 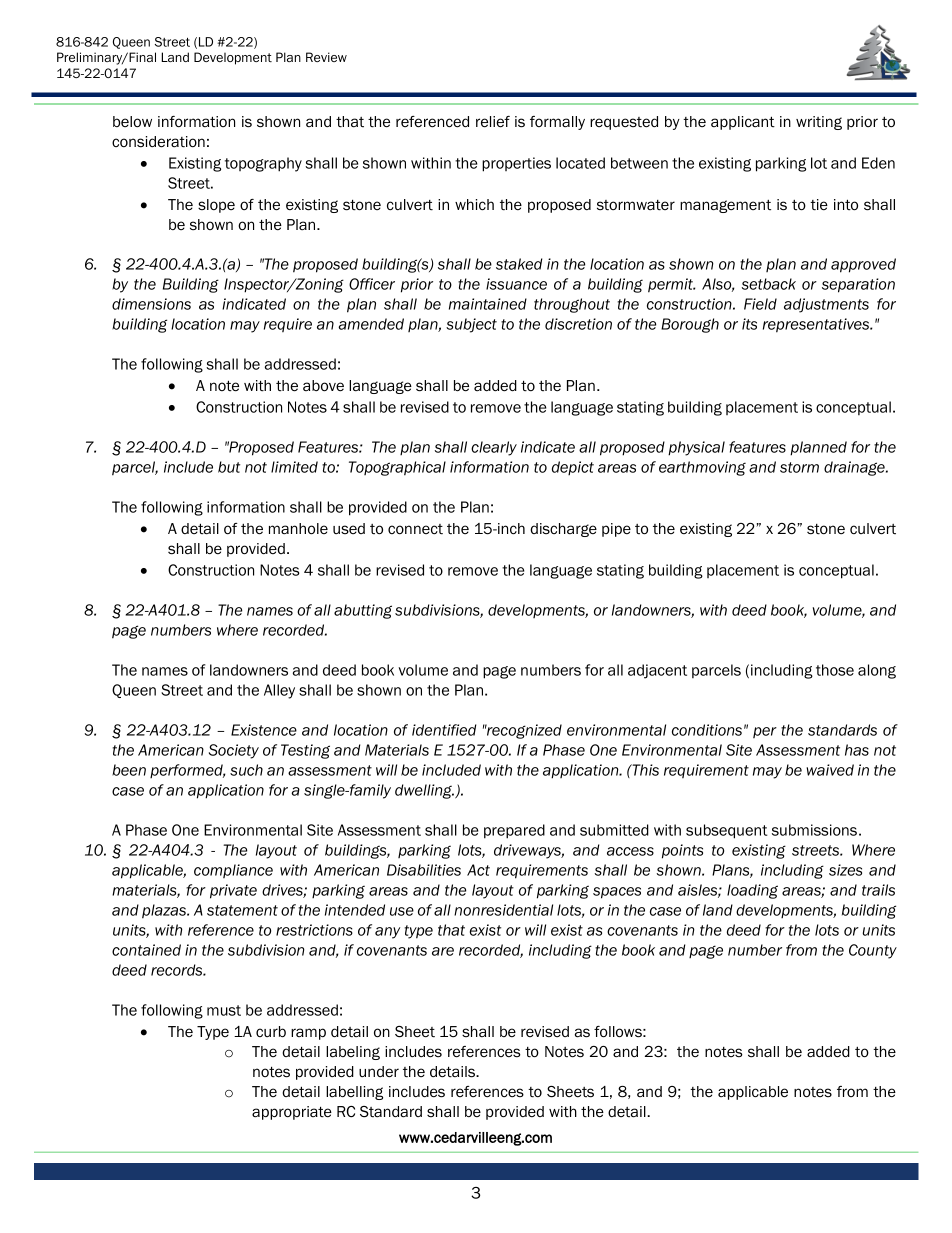 What do you see at coordinates (444, 730) in the document?
I see `identified` at bounding box center [444, 730].
